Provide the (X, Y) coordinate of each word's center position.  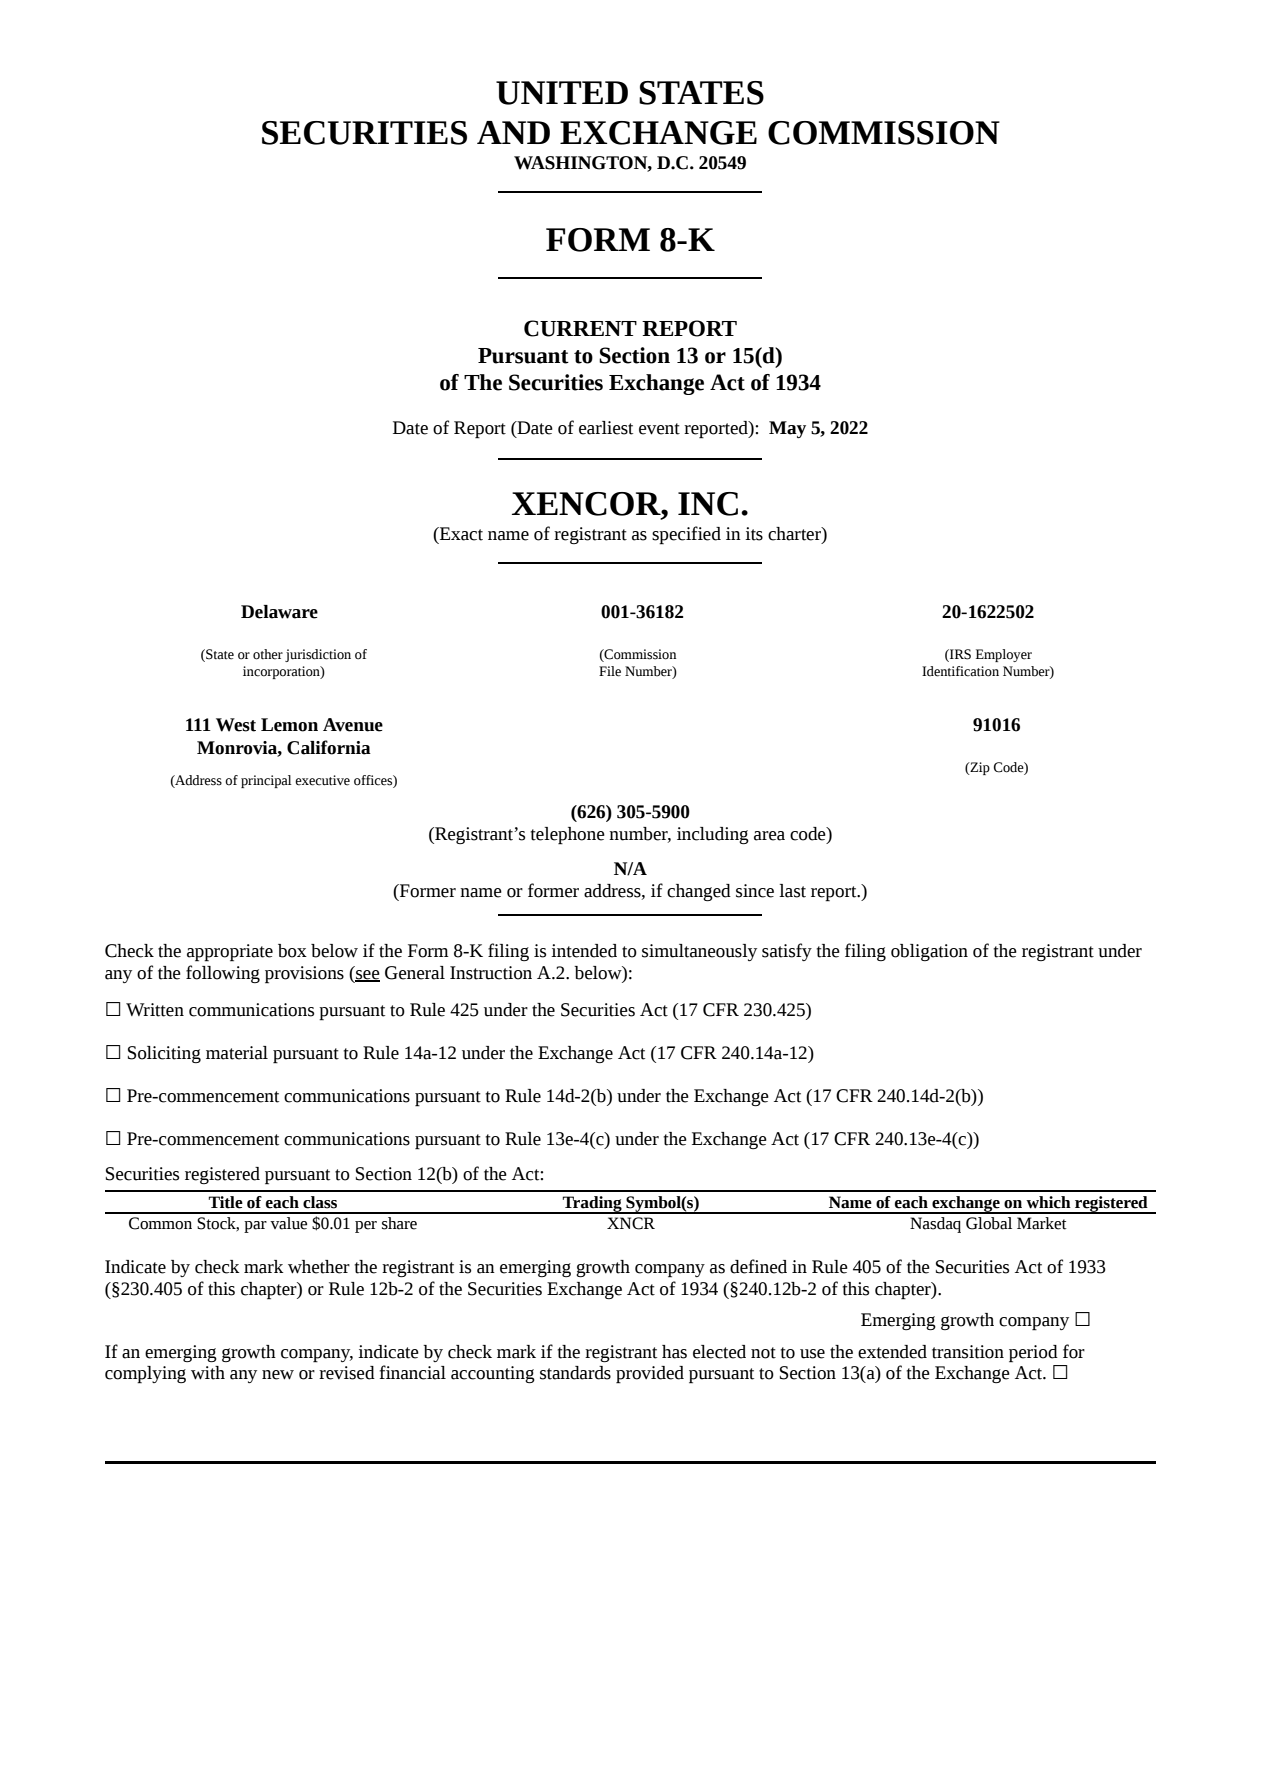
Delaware (279, 612)
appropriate (230, 953)
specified (686, 535)
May (787, 429)
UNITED (562, 93)
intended (584, 951)
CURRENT (580, 328)
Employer (1004, 655)
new (278, 1375)
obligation (929, 952)
